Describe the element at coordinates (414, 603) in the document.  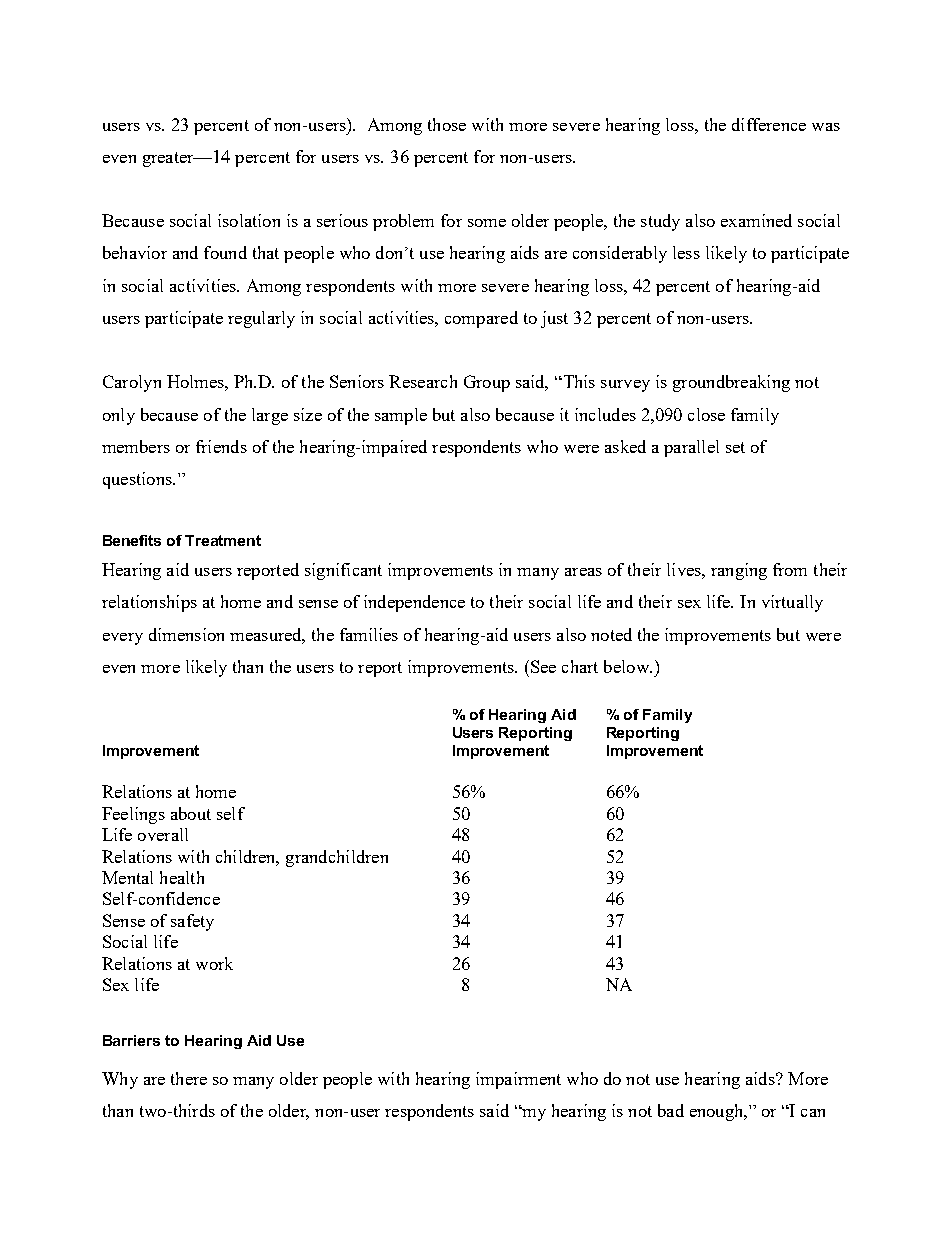
I see `independence` at that location.
